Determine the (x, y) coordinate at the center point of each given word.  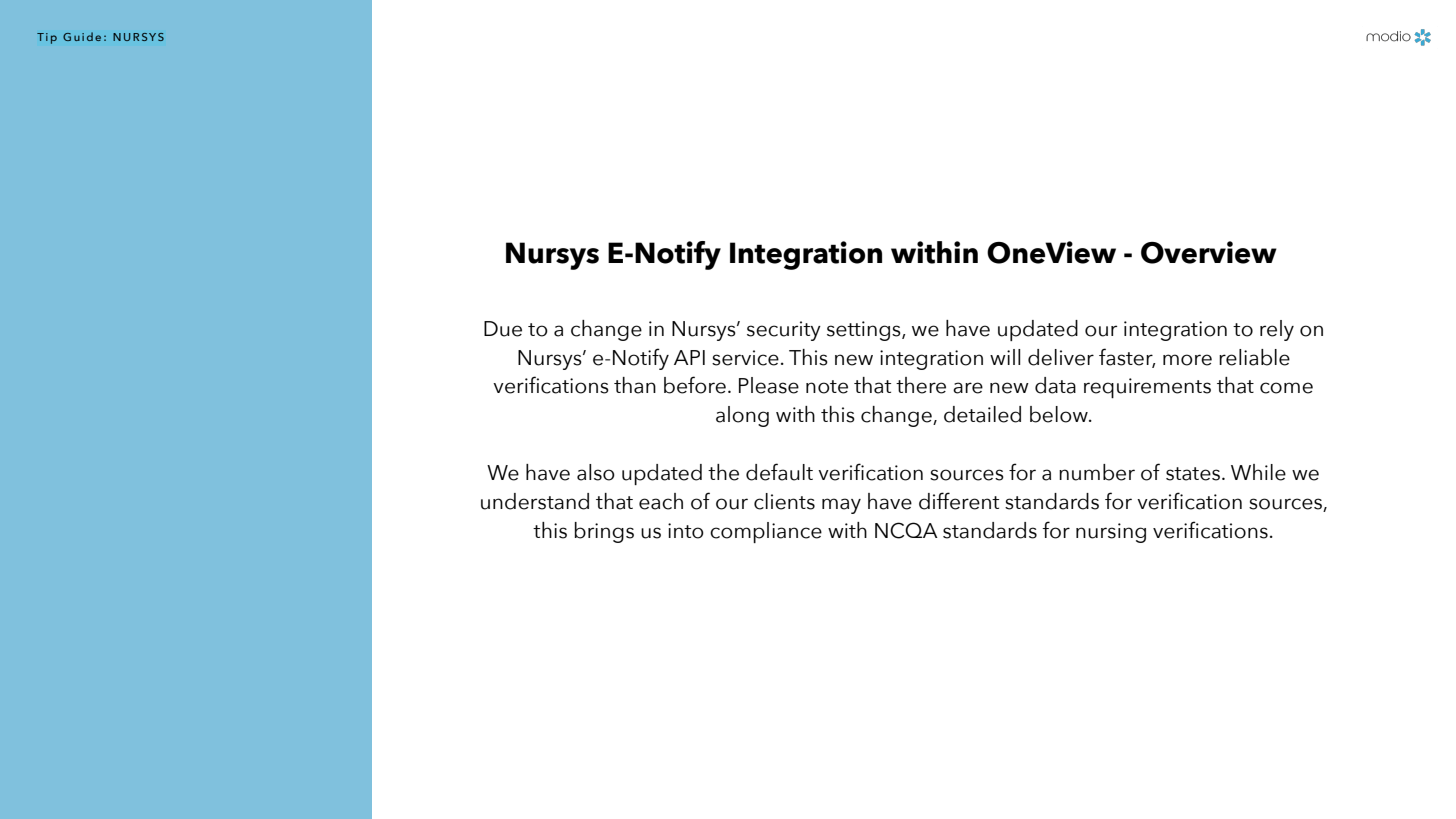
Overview (1209, 252)
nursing (1111, 533)
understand (535, 501)
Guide (82, 36)
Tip (47, 38)
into (686, 531)
